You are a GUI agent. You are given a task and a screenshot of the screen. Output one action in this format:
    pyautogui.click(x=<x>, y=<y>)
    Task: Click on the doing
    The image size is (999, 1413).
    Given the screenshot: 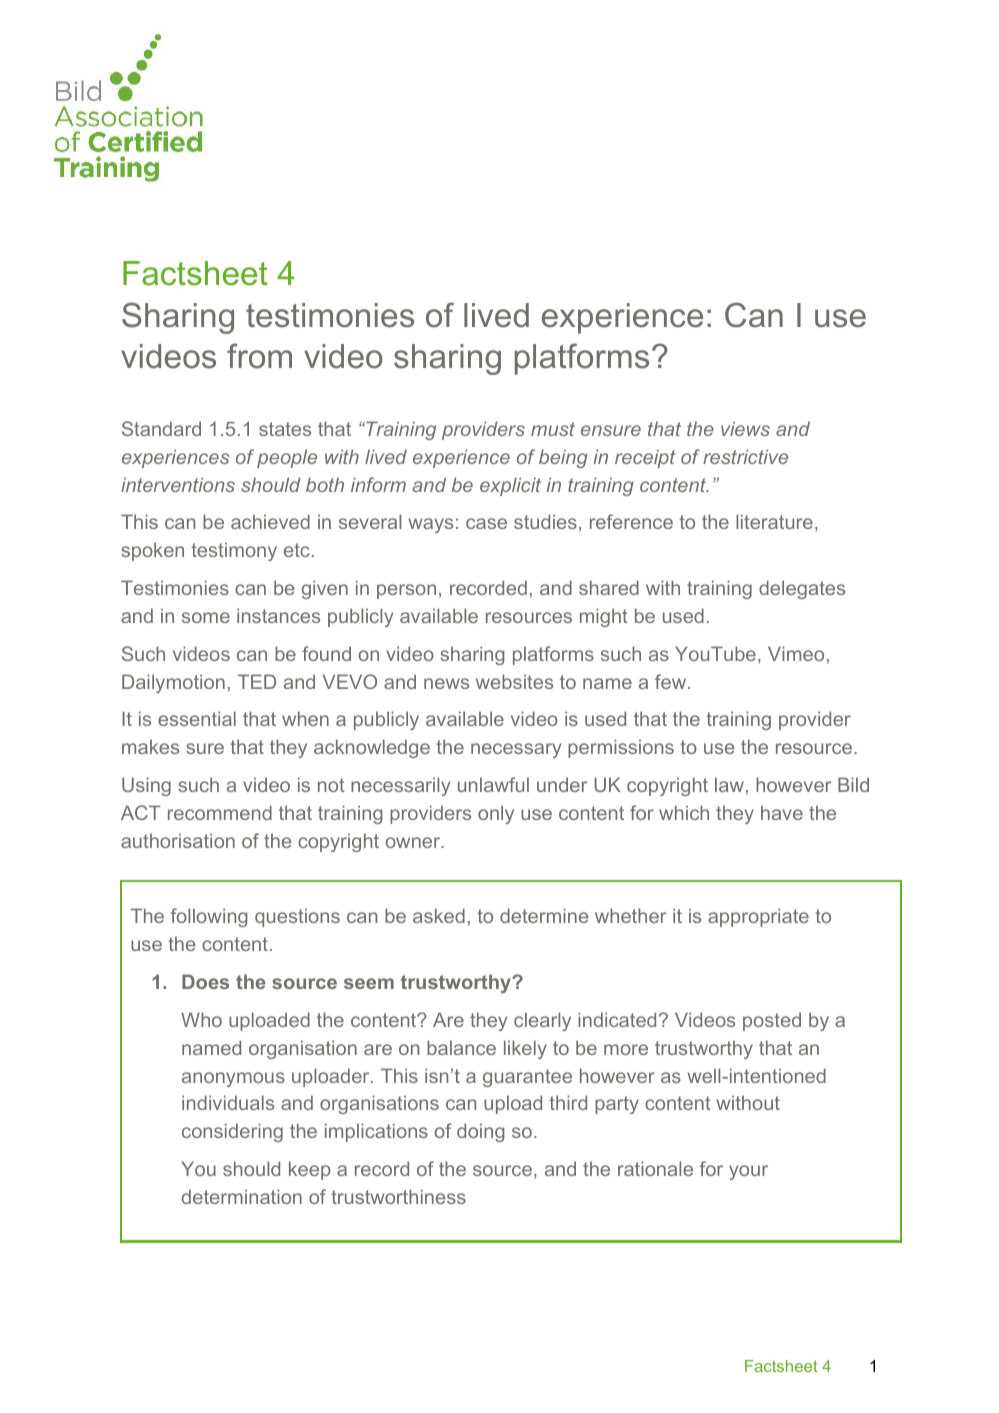 What is the action you would take?
    pyautogui.click(x=481, y=1132)
